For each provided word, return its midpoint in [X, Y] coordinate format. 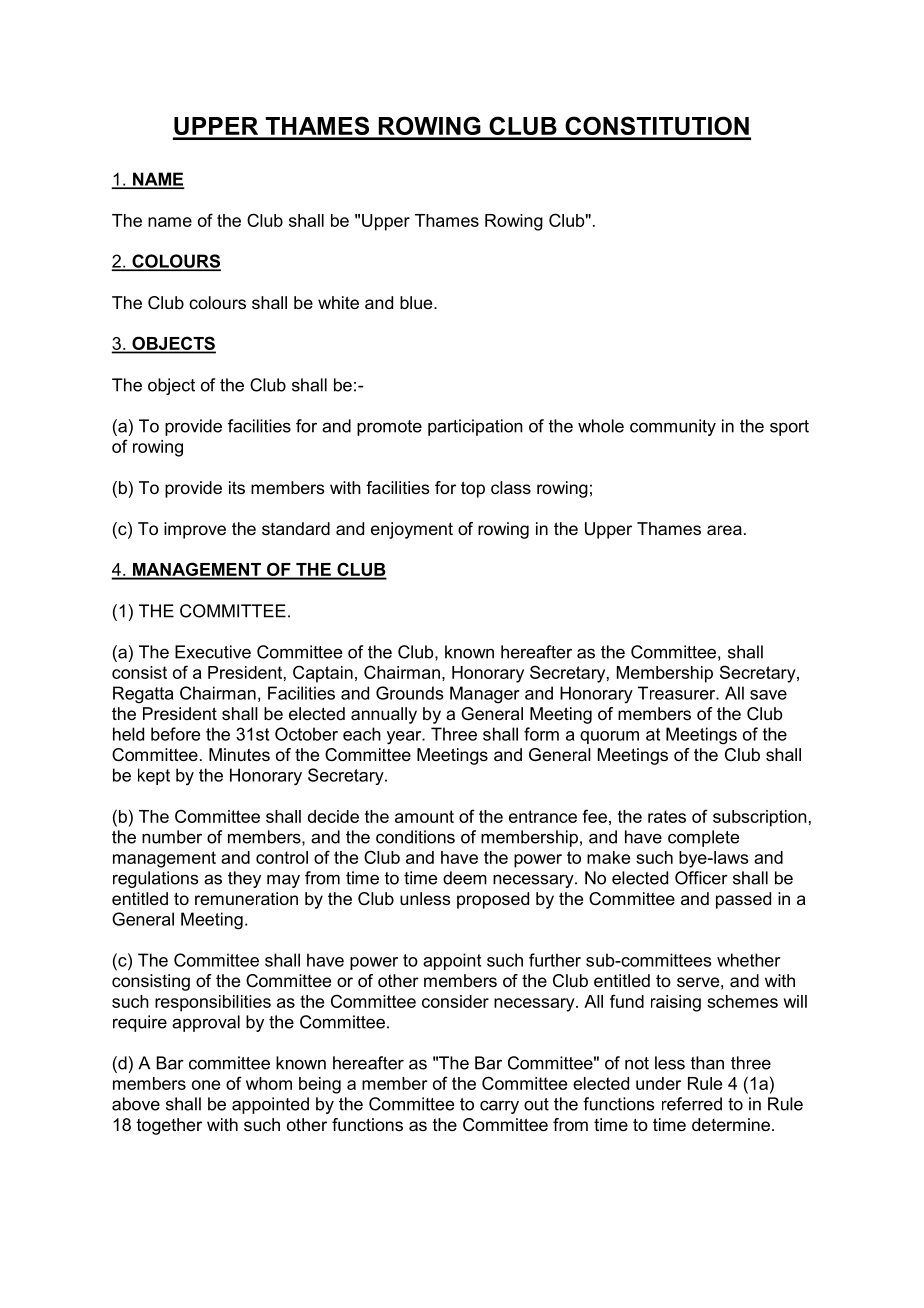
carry [499, 1107]
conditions [415, 837]
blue [417, 302]
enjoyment [412, 530]
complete [703, 838]
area [724, 530]
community [673, 427]
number [172, 837]
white [338, 302]
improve [195, 530]
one [206, 1085]
